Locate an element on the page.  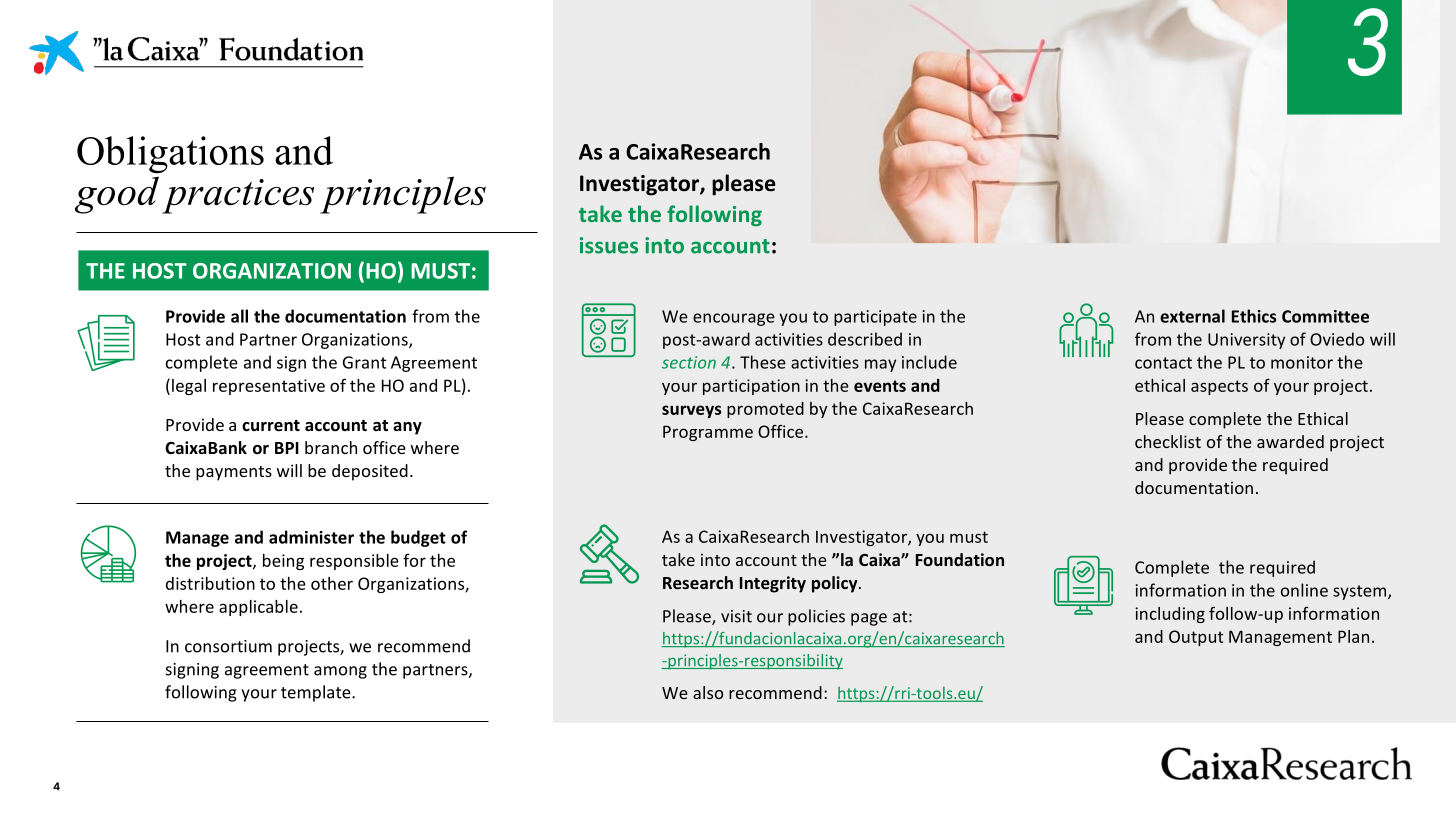
distribution is located at coordinates (210, 583).
